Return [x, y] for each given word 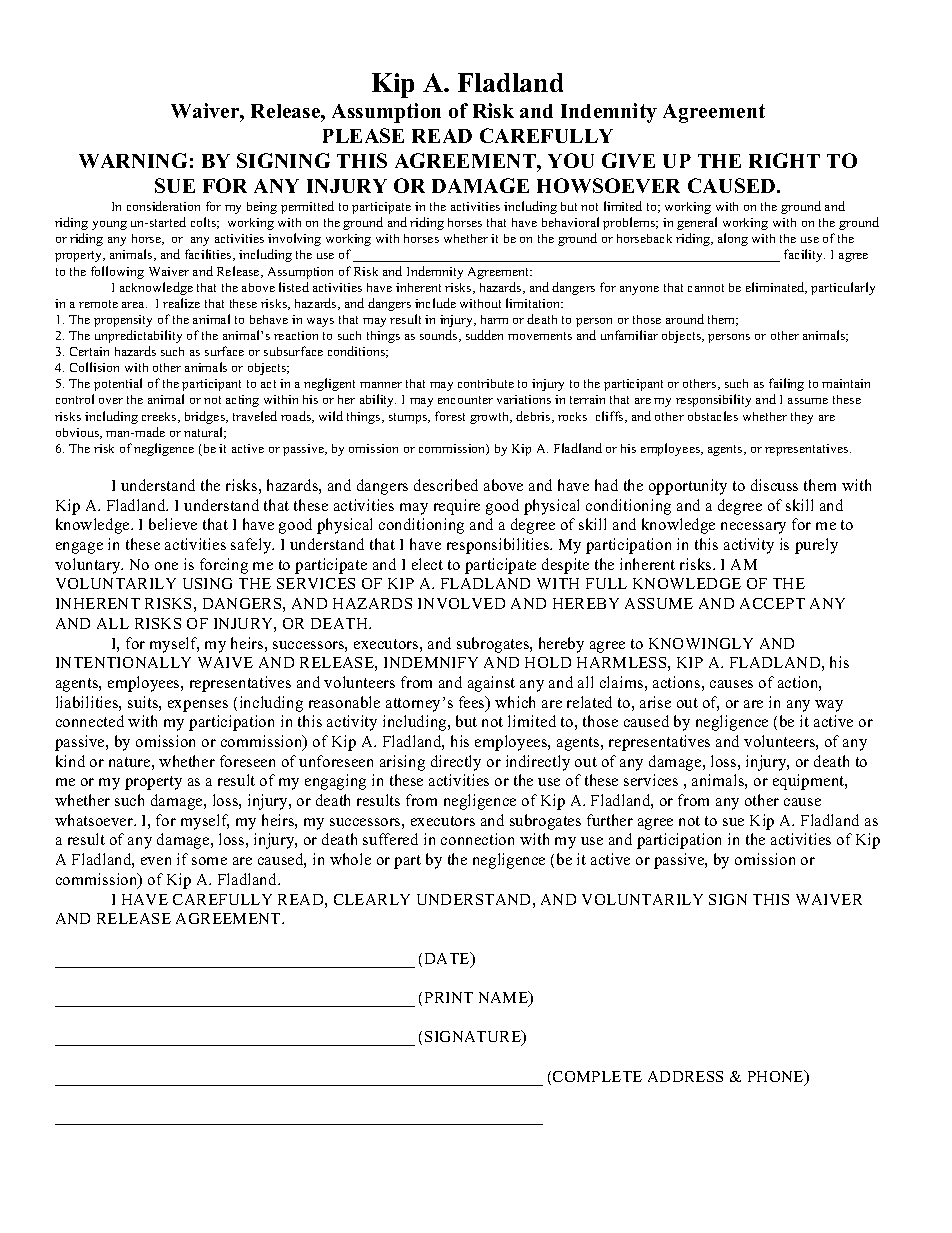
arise [655, 702]
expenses [198, 706]
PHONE [777, 1077]
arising [402, 763]
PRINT [449, 997]
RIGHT [784, 160]
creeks [160, 417]
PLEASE [363, 135]
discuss [774, 485]
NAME [505, 998]
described [446, 485]
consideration [163, 206]
